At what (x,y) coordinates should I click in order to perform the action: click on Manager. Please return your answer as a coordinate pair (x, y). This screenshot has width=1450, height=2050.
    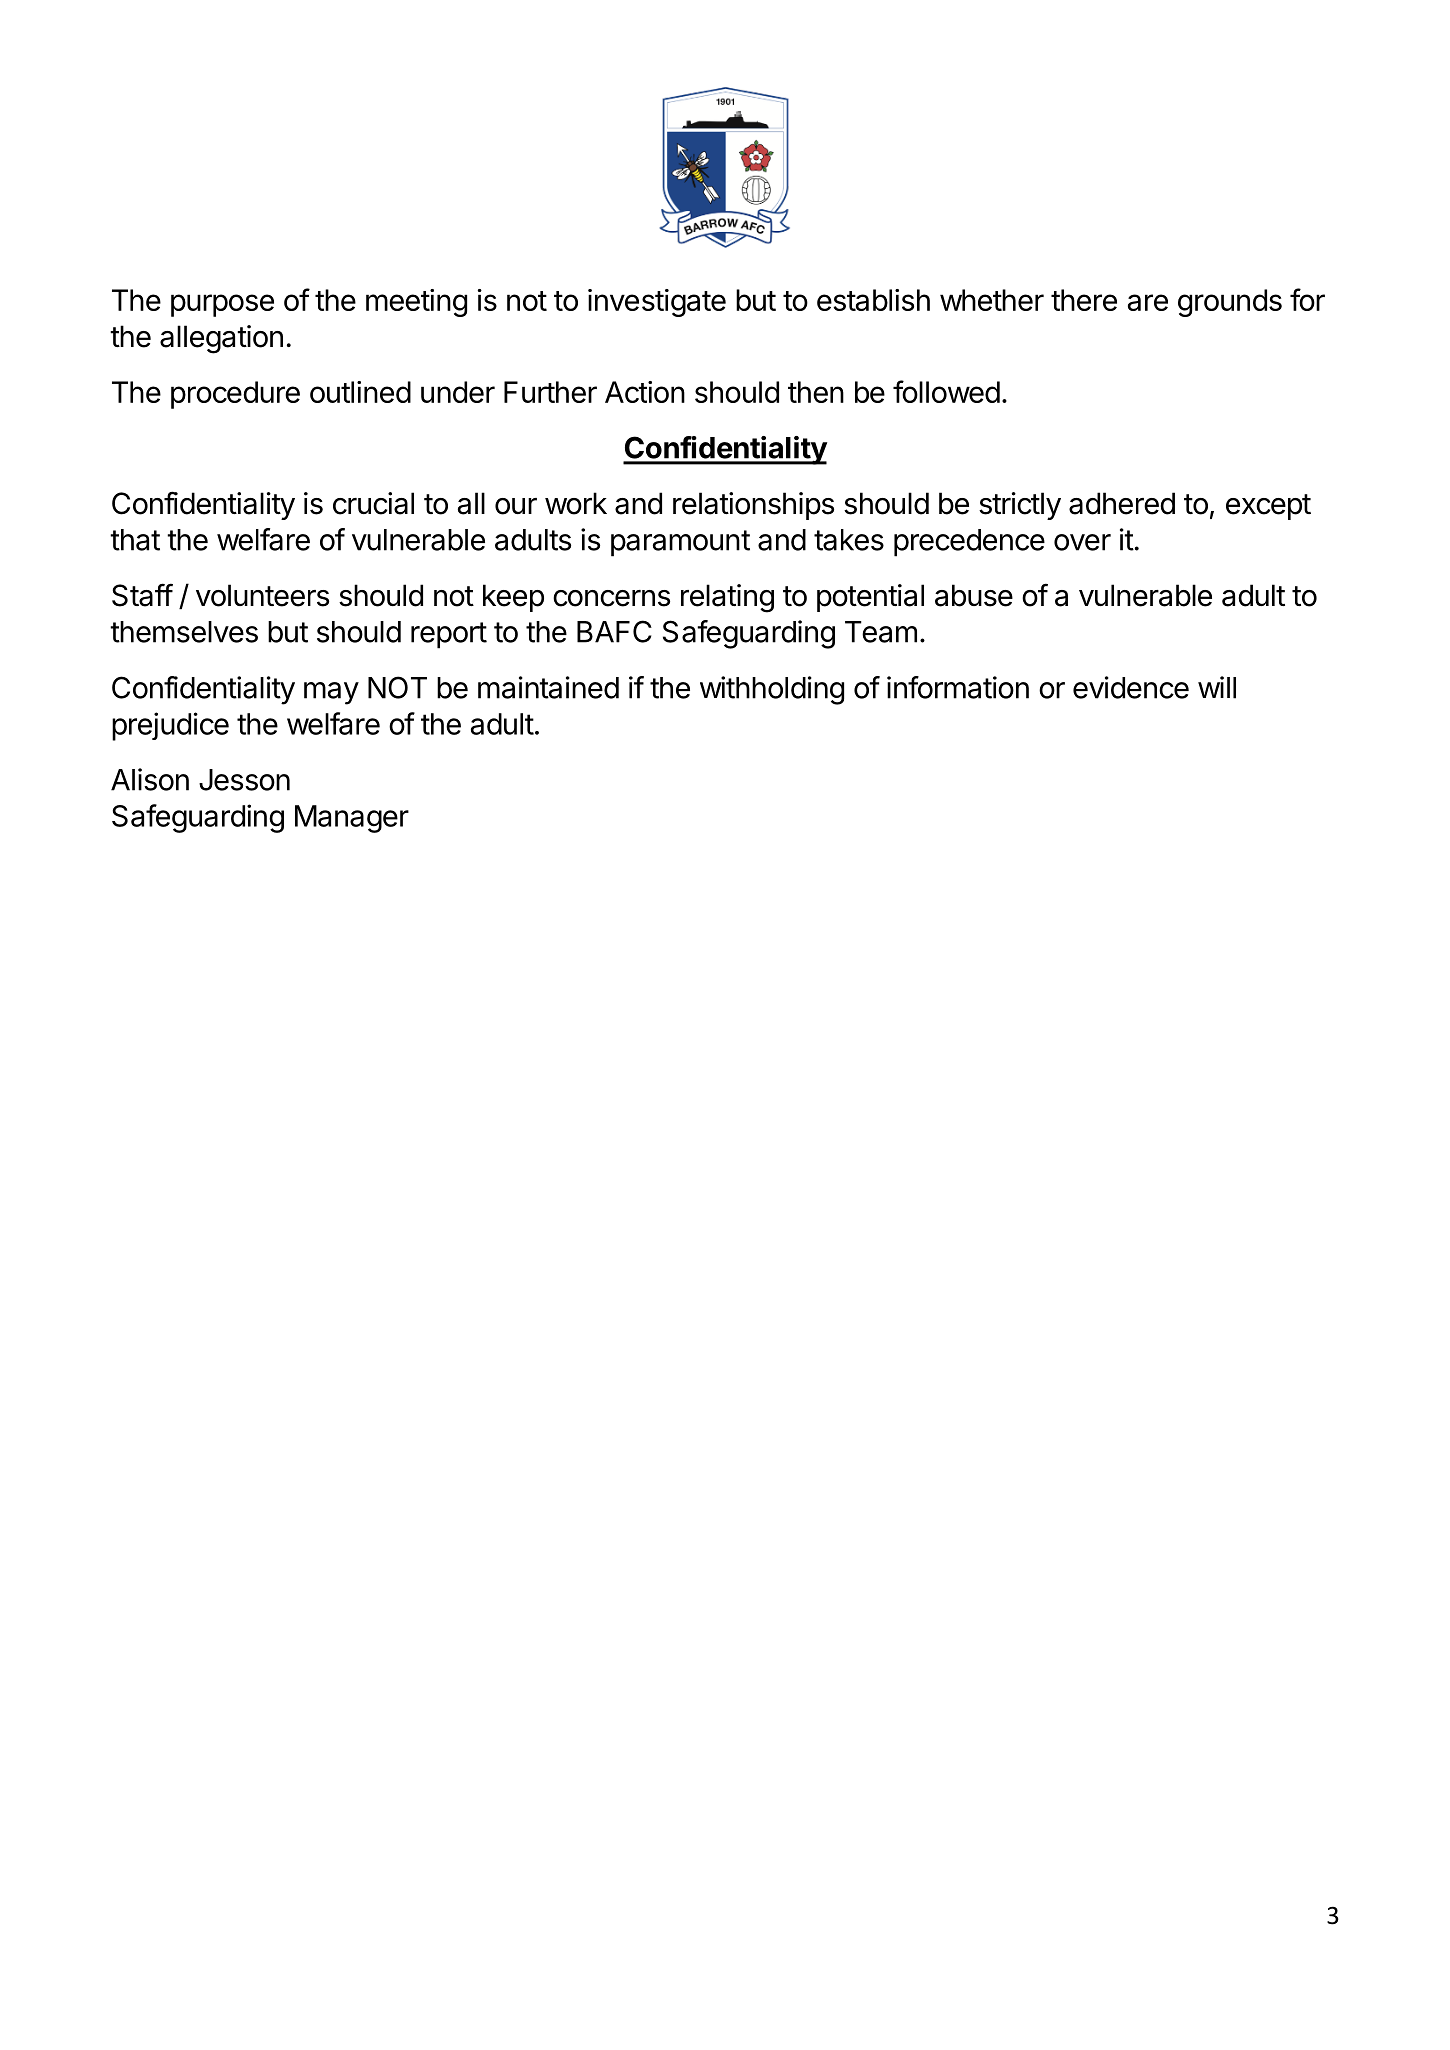
    Looking at the image, I should click on (352, 819).
